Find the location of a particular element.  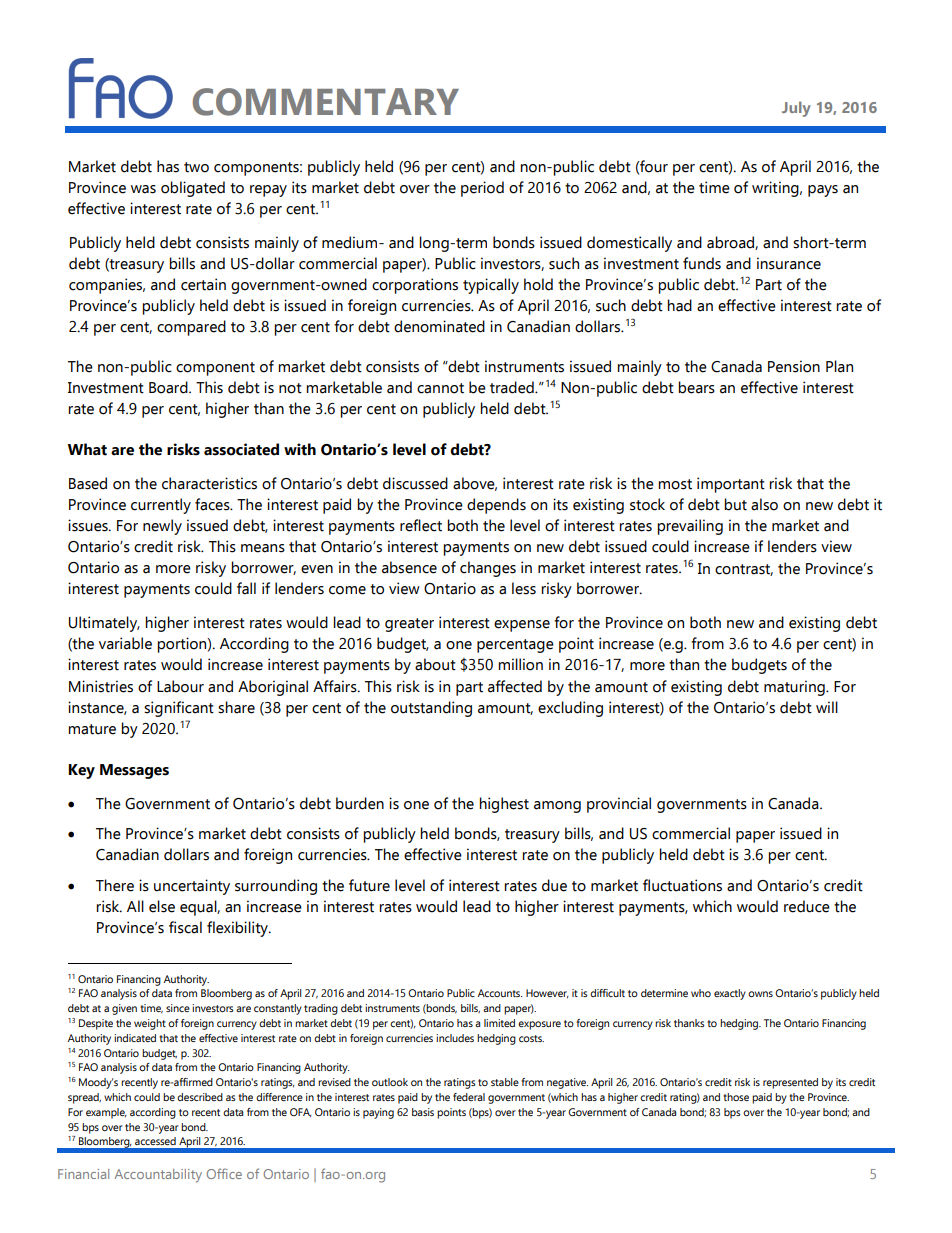

basis is located at coordinates (423, 1112).
